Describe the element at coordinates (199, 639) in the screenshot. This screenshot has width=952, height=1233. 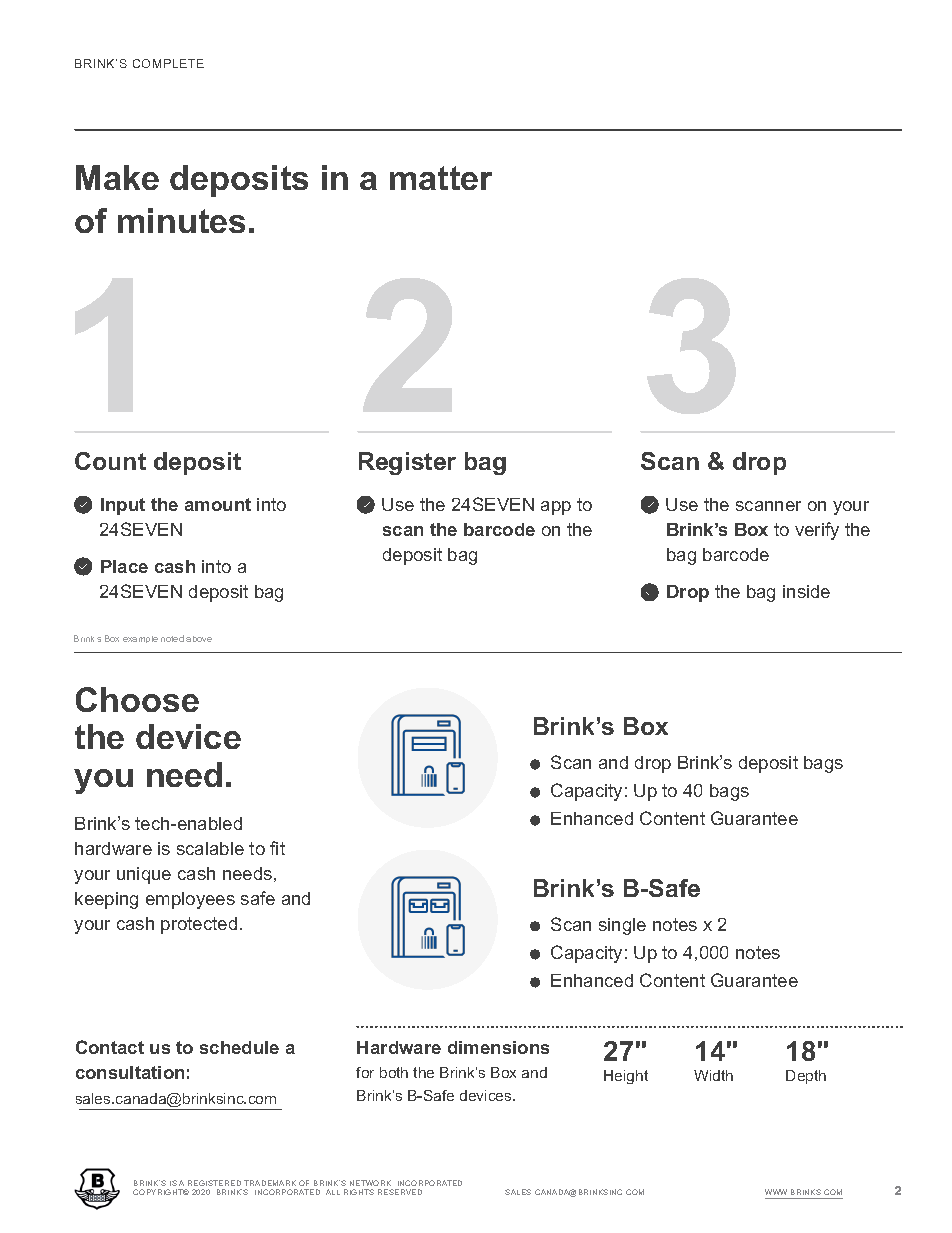
I see `above` at that location.
